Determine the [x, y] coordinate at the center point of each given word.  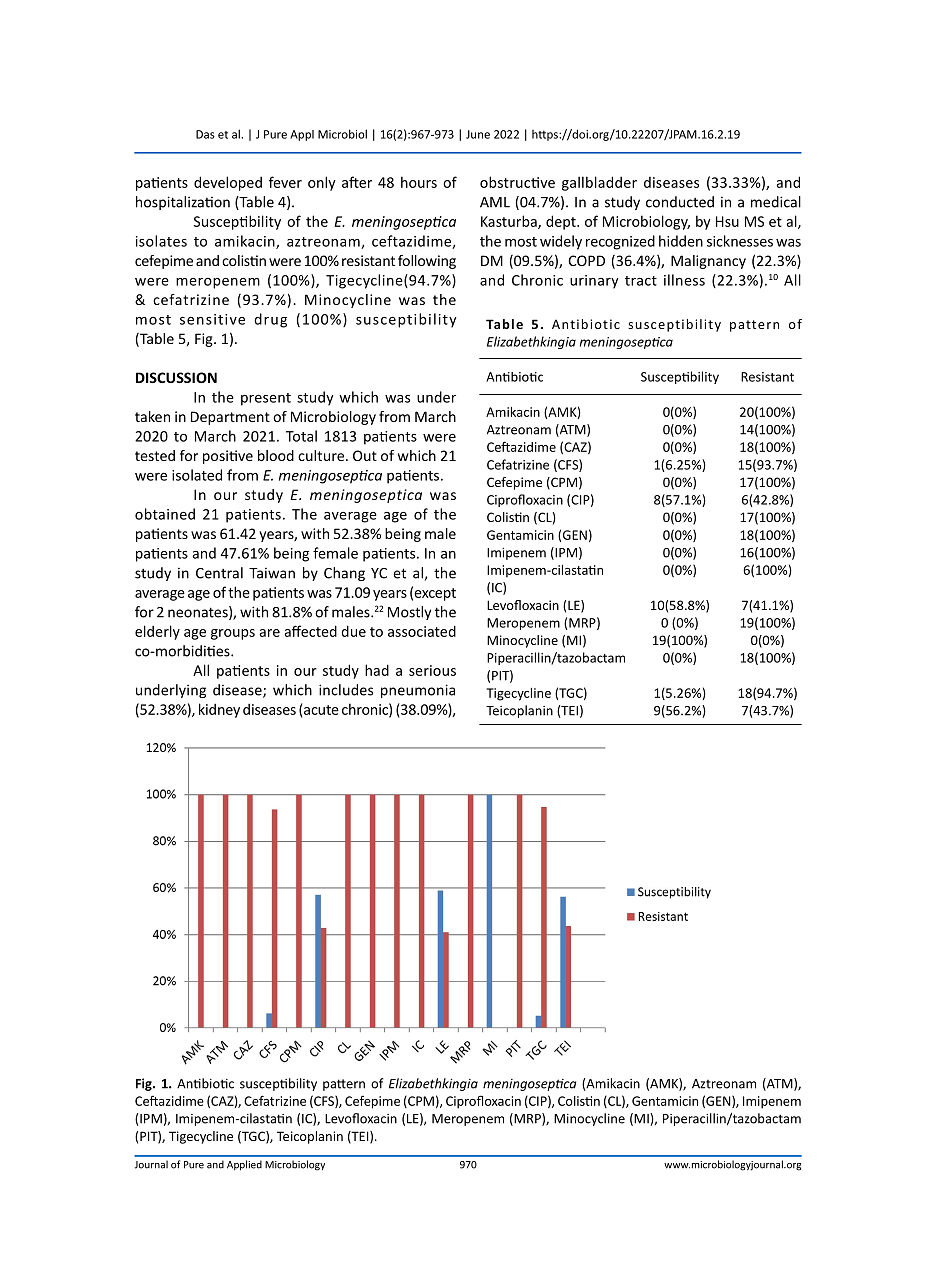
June [478, 134]
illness [684, 280]
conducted [680, 202]
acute [321, 710]
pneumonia [418, 691]
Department [230, 418]
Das [205, 134]
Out [365, 455]
